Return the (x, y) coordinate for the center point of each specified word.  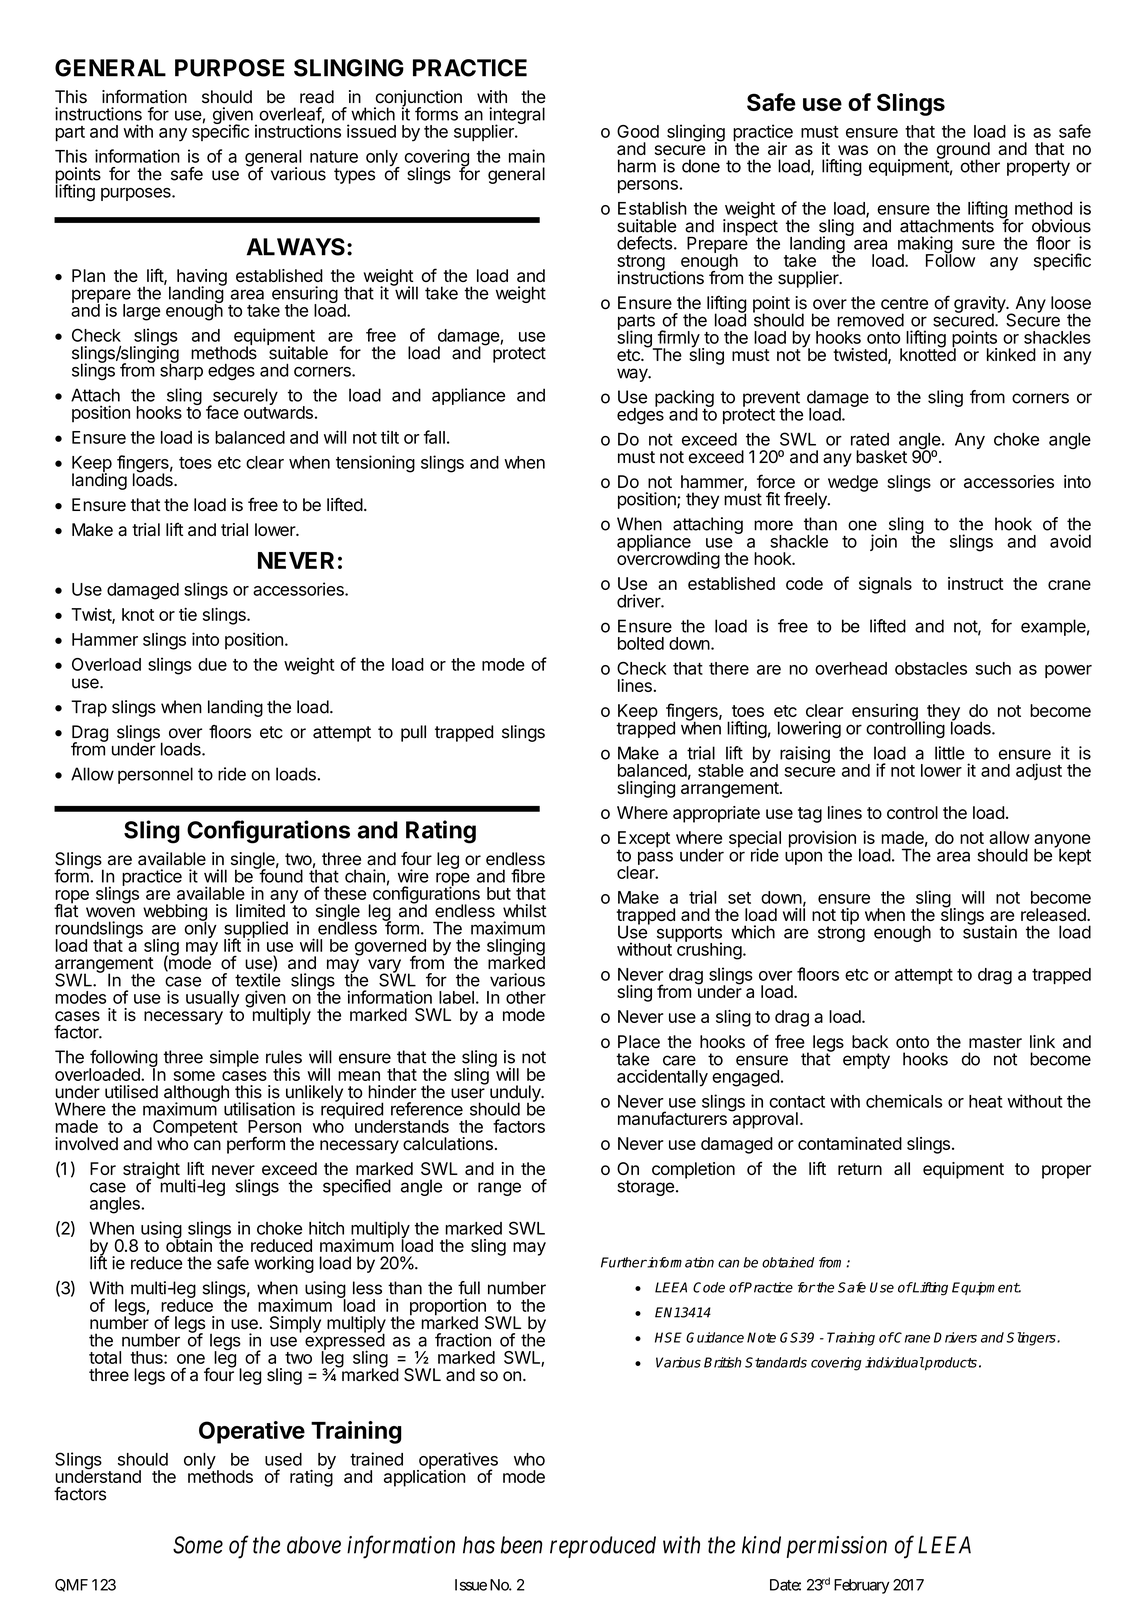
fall (434, 437)
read (317, 97)
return (860, 1169)
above (314, 1545)
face (222, 412)
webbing (175, 913)
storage (645, 1188)
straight (151, 1171)
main (527, 156)
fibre (528, 876)
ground (963, 151)
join (883, 542)
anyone (1062, 842)
